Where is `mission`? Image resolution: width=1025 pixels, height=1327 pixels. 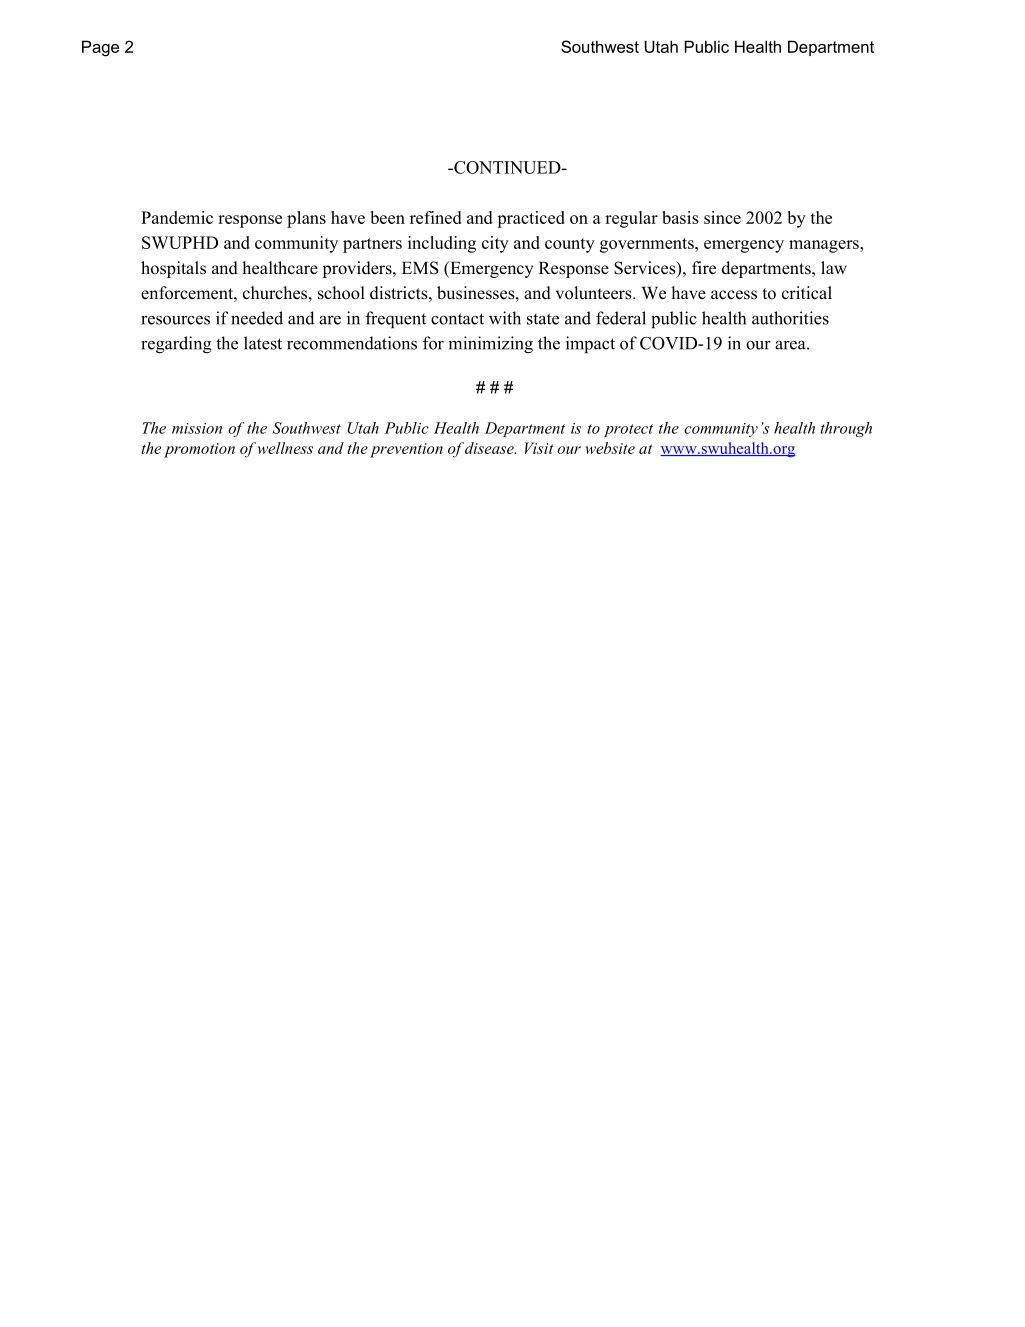
mission is located at coordinates (197, 428).
